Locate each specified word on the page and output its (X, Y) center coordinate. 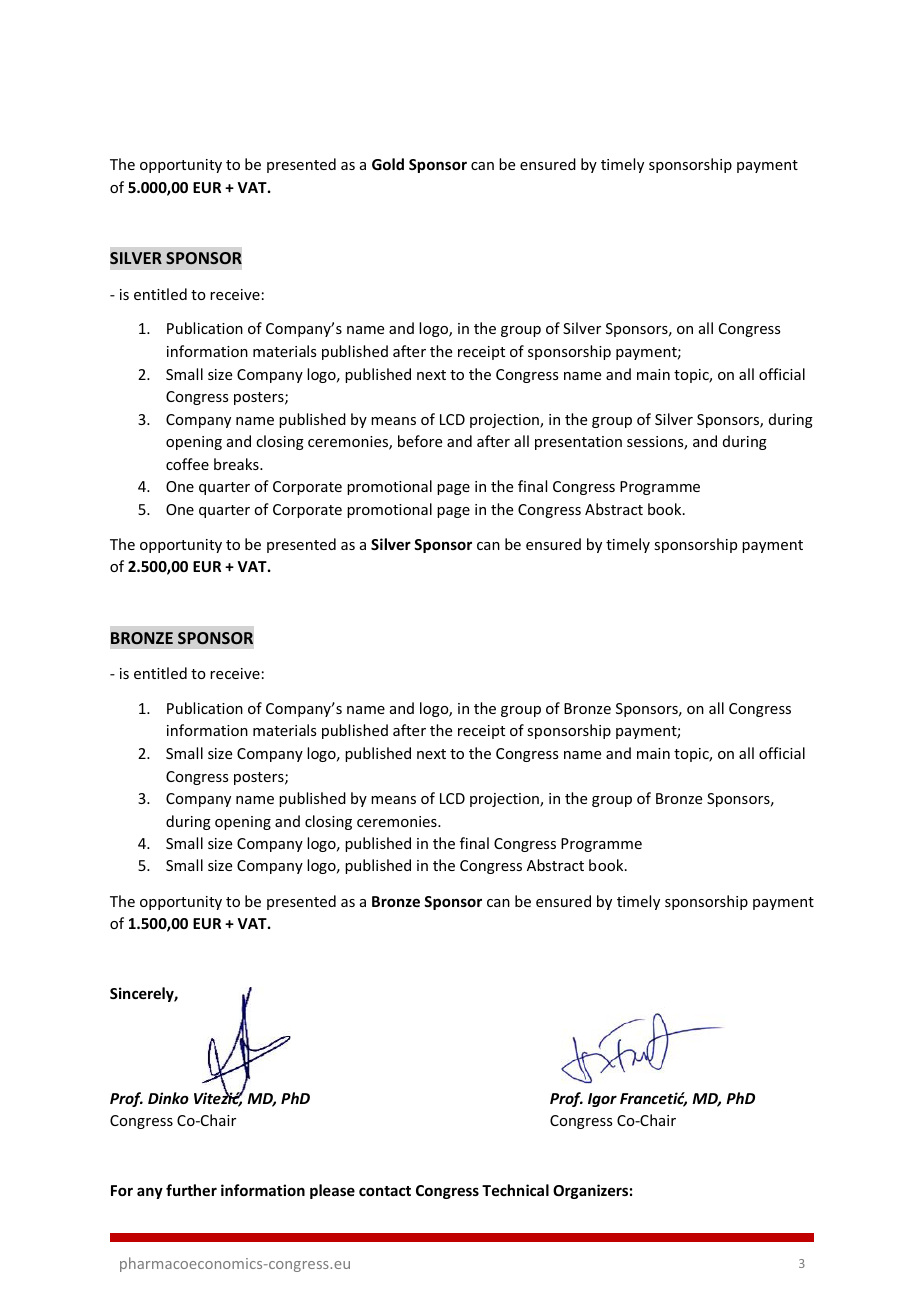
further (191, 1190)
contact (385, 1191)
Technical (515, 1190)
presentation (578, 443)
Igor (602, 1100)
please (332, 1191)
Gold (388, 164)
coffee (187, 464)
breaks (237, 464)
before (420, 441)
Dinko (168, 1098)
